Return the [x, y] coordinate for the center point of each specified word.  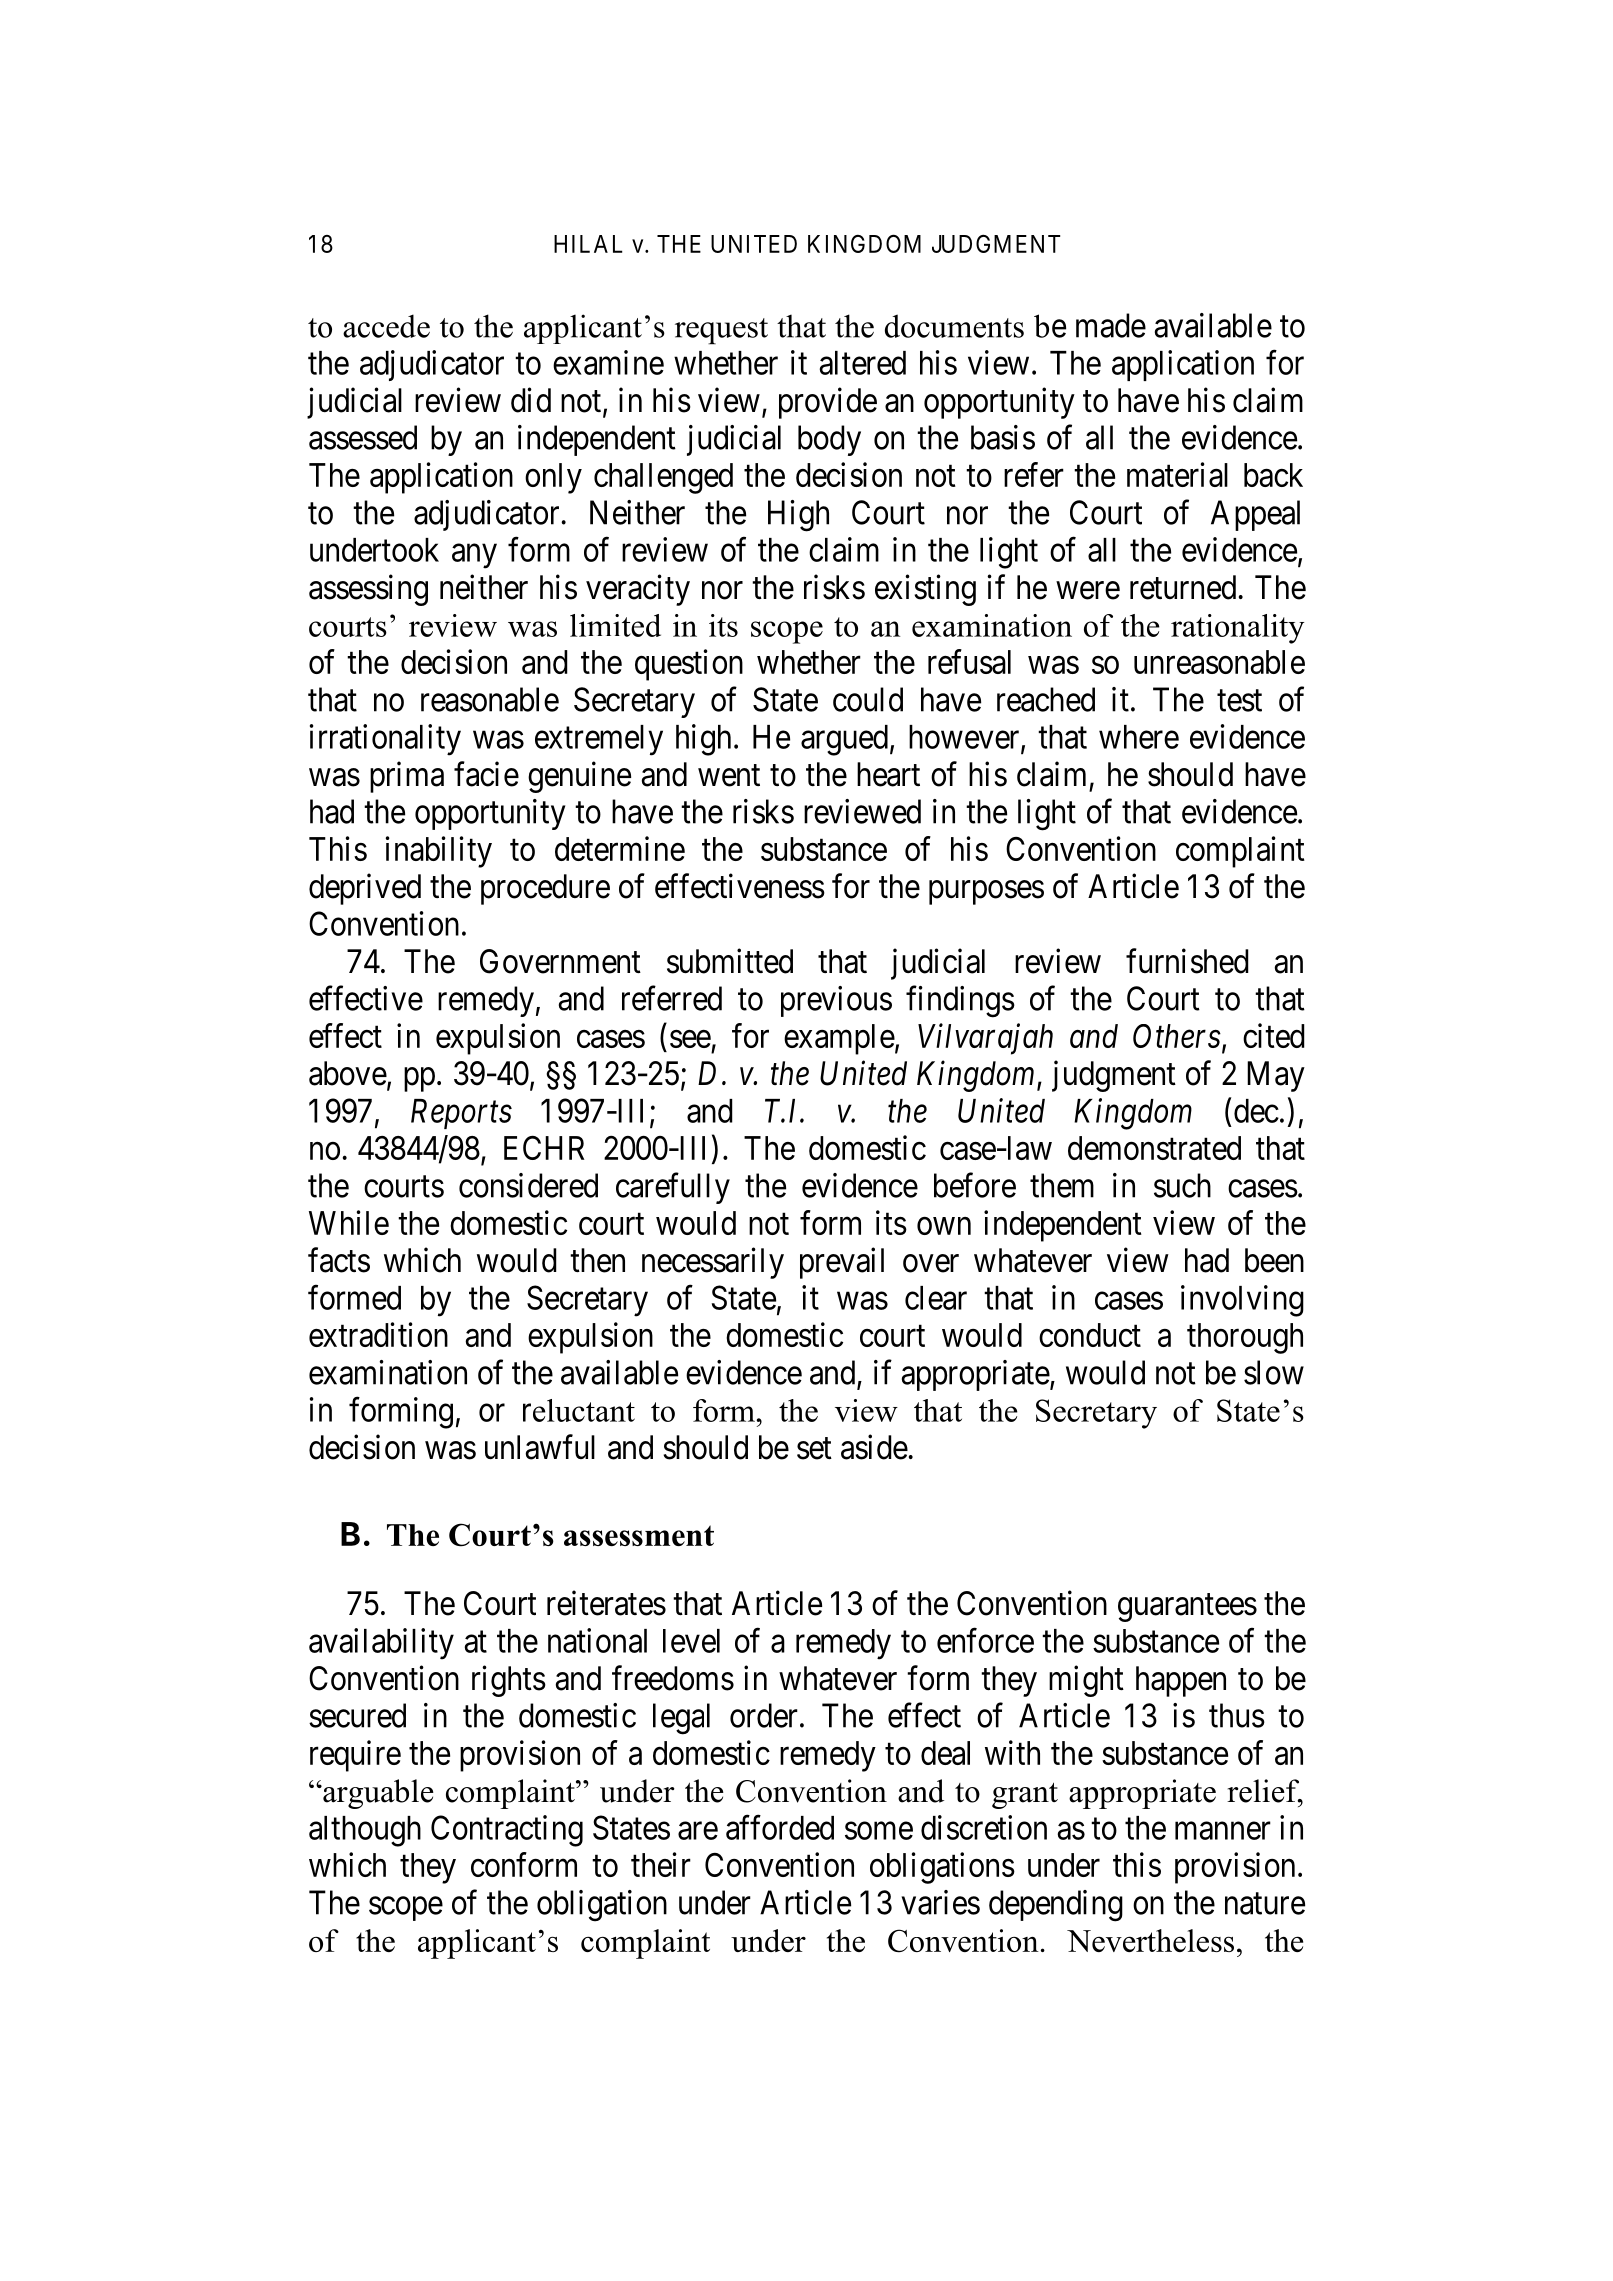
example [839, 1039]
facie [486, 774]
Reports [461, 1114]
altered [862, 363]
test [1239, 701]
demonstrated [1154, 1148]
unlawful [540, 1447]
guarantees [1187, 1608]
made [1111, 325]
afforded [780, 1827]
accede [386, 326]
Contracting [507, 1831]
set [814, 1449]
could [868, 699]
